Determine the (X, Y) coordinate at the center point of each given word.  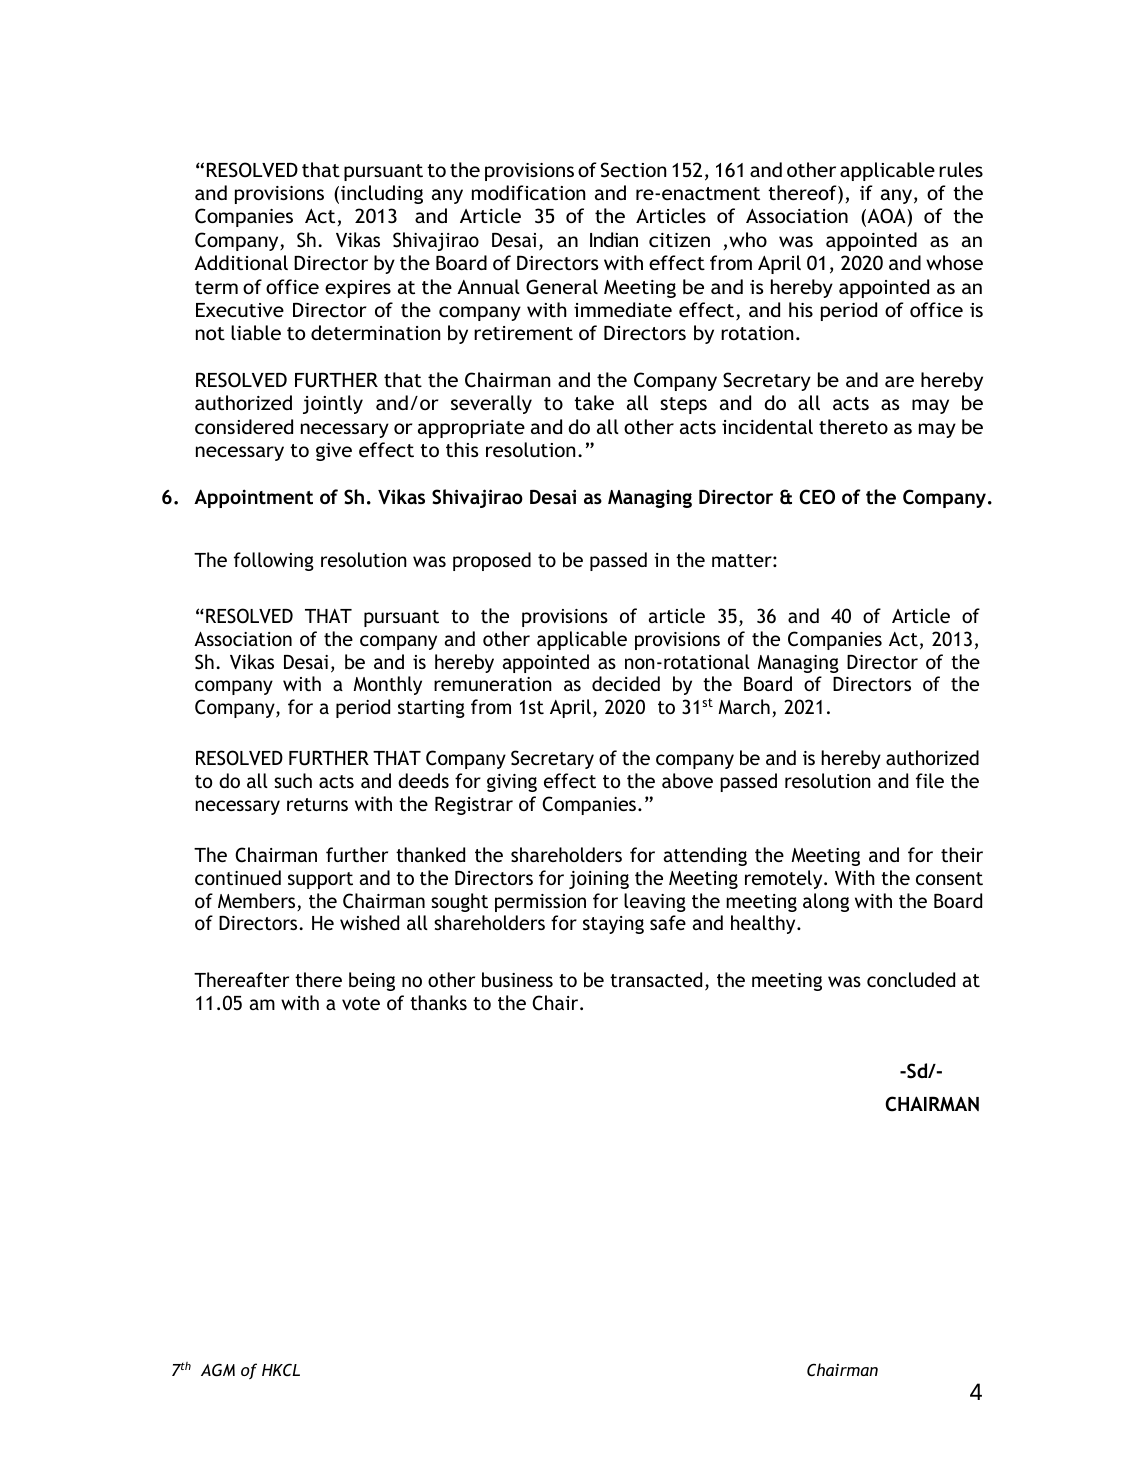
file (930, 780)
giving (512, 783)
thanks (438, 1002)
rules (961, 169)
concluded (911, 979)
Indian (614, 239)
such (293, 780)
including (382, 194)
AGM (218, 1369)
